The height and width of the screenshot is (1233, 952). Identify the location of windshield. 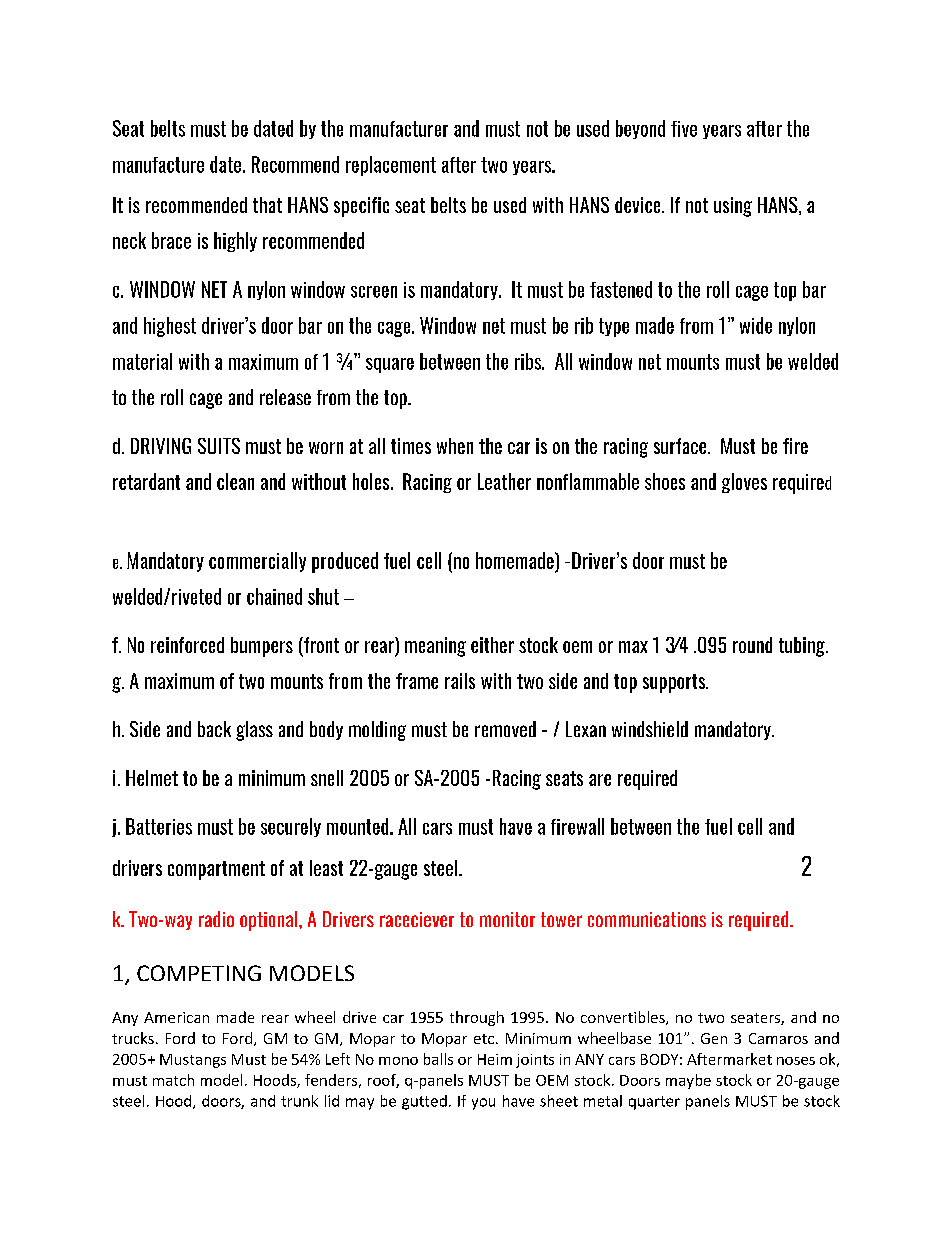
(650, 729).
